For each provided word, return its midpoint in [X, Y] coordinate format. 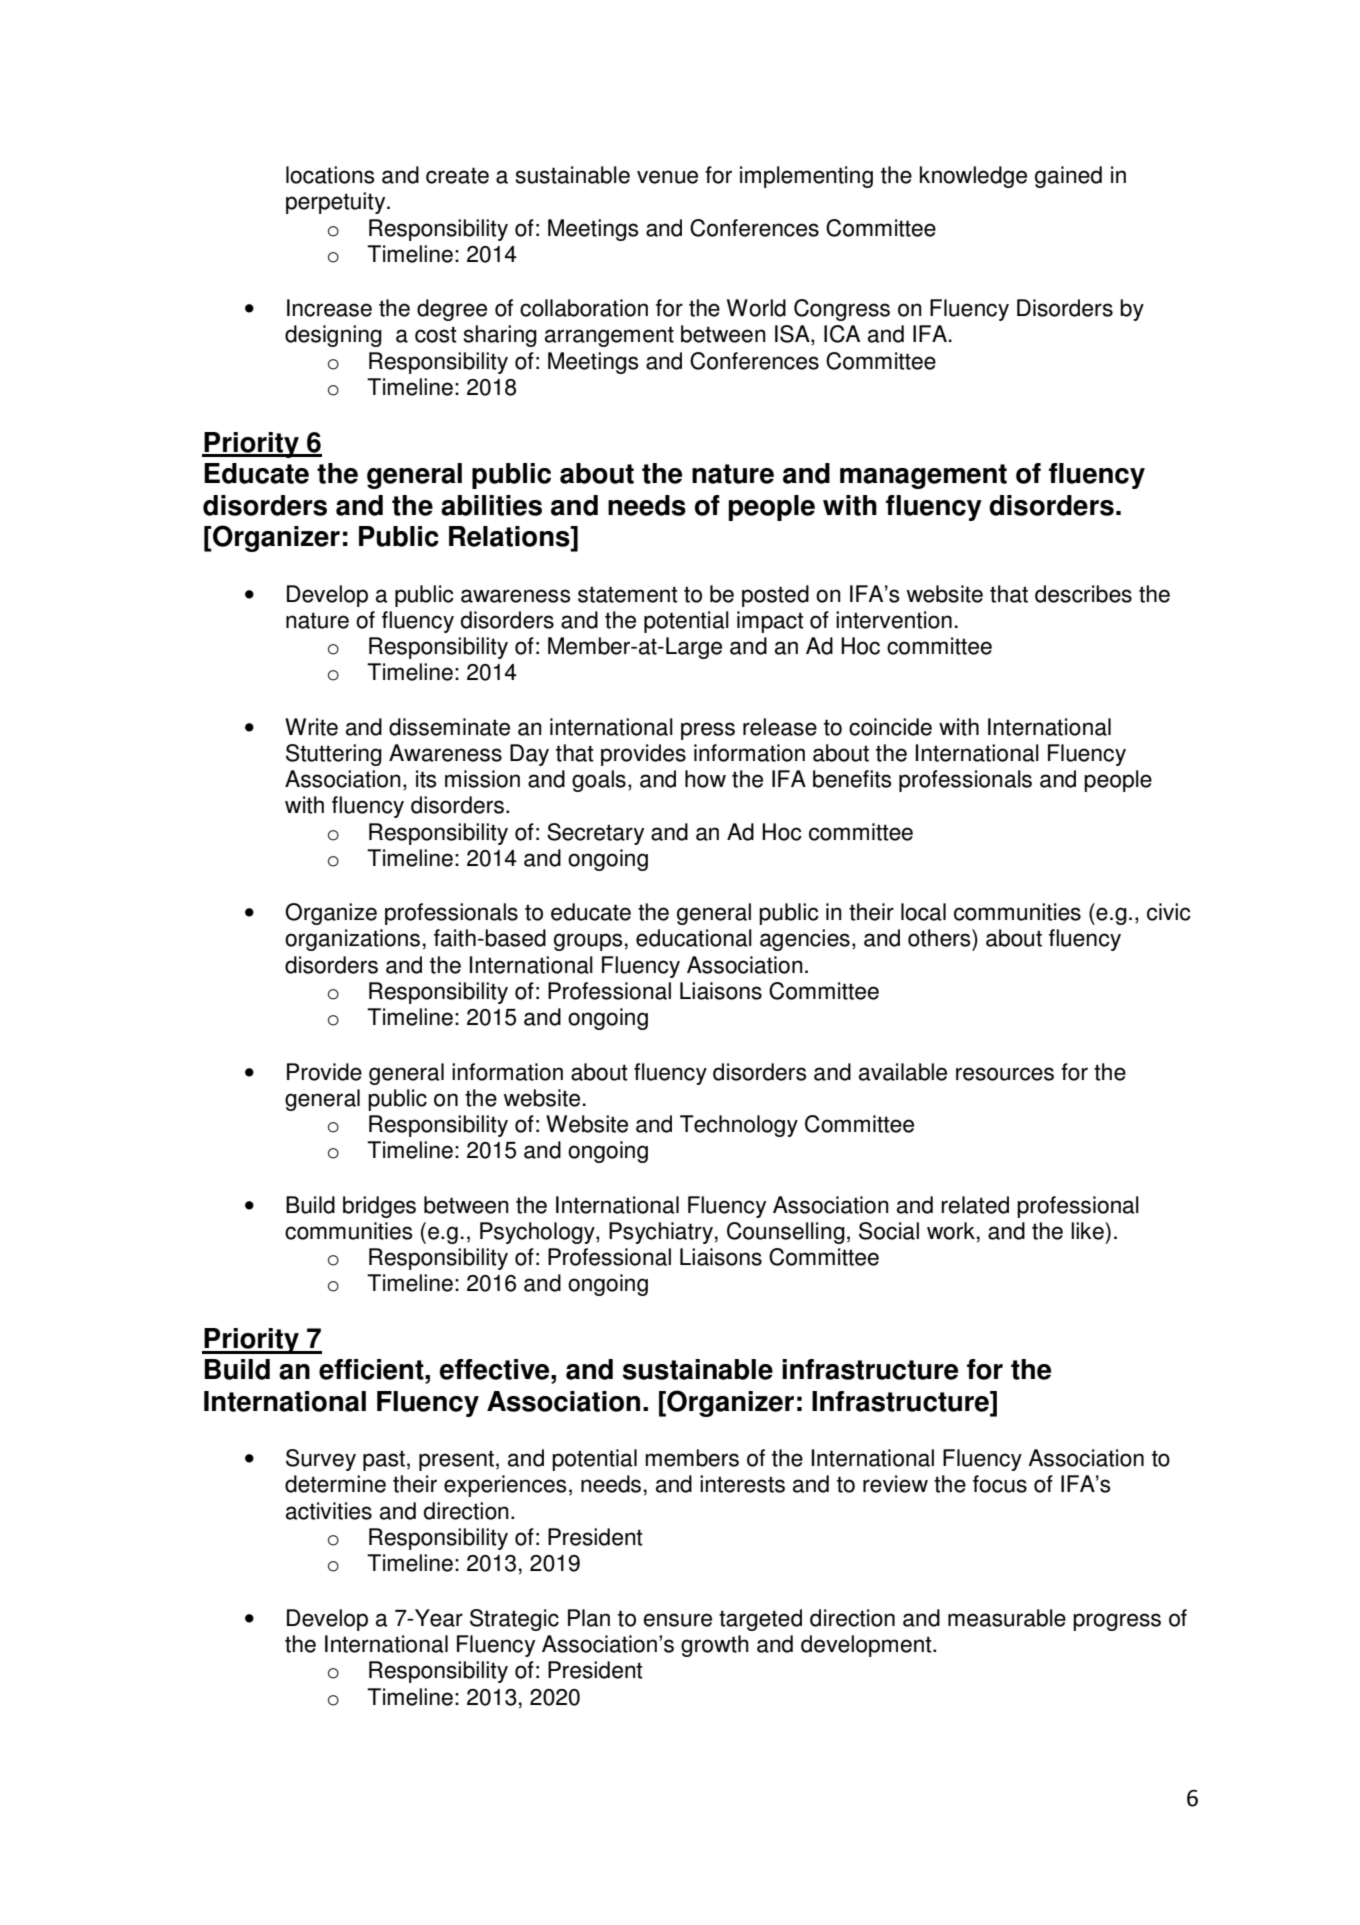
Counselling [786, 1233]
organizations [352, 940]
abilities [491, 505]
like [1088, 1231]
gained [1068, 177]
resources [1005, 1074]
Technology [739, 1126]
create [457, 175]
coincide [890, 727]
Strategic [514, 1620]
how [705, 779]
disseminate [449, 727]
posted [775, 596]
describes [1083, 594]
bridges [379, 1207]
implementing [806, 177]
